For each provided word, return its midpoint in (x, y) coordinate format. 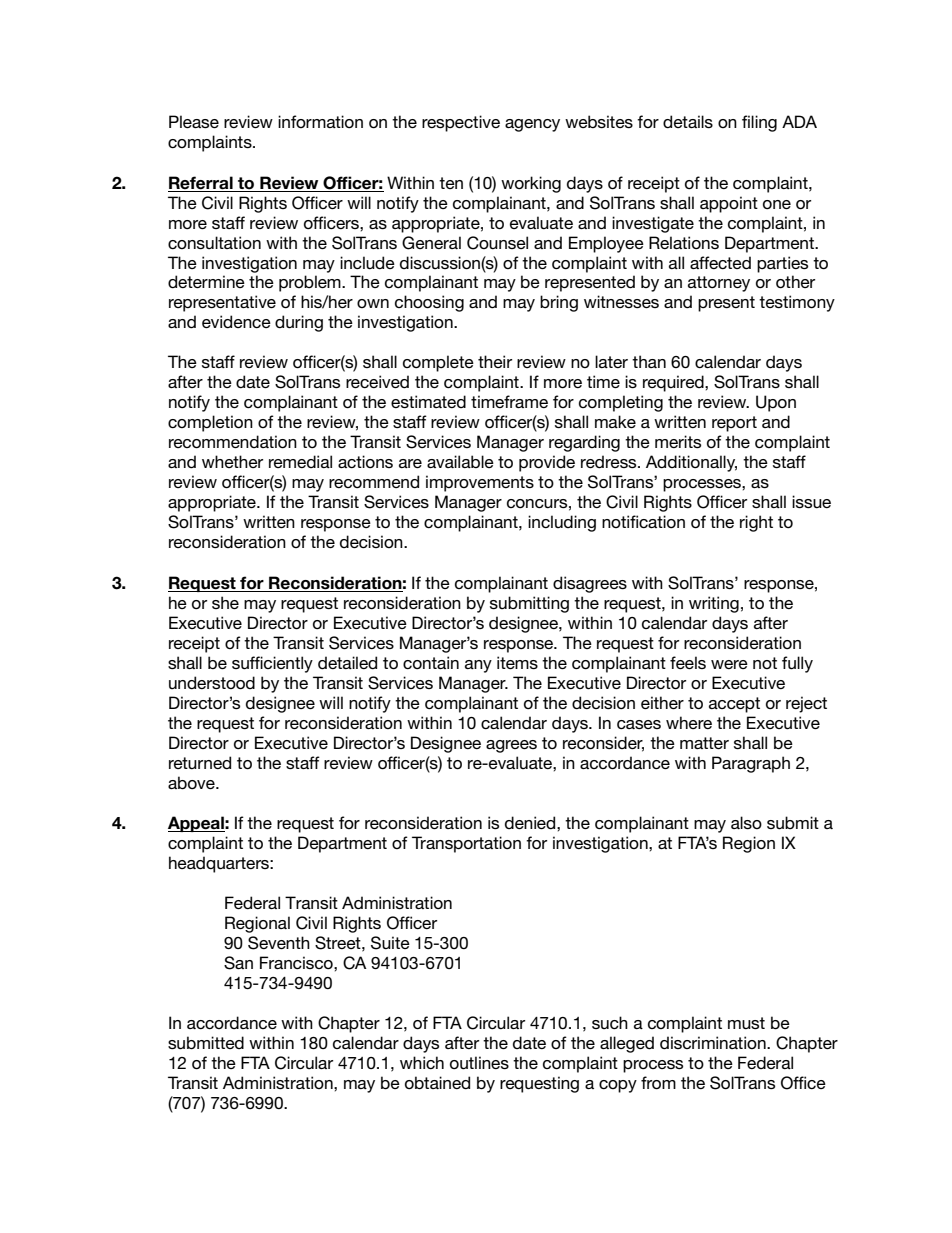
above (192, 783)
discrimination (714, 1043)
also (746, 822)
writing (714, 604)
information (320, 122)
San (238, 963)
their (495, 361)
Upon (776, 403)
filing (759, 123)
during (299, 323)
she (225, 602)
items (517, 662)
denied (531, 823)
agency (532, 125)
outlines (479, 1063)
